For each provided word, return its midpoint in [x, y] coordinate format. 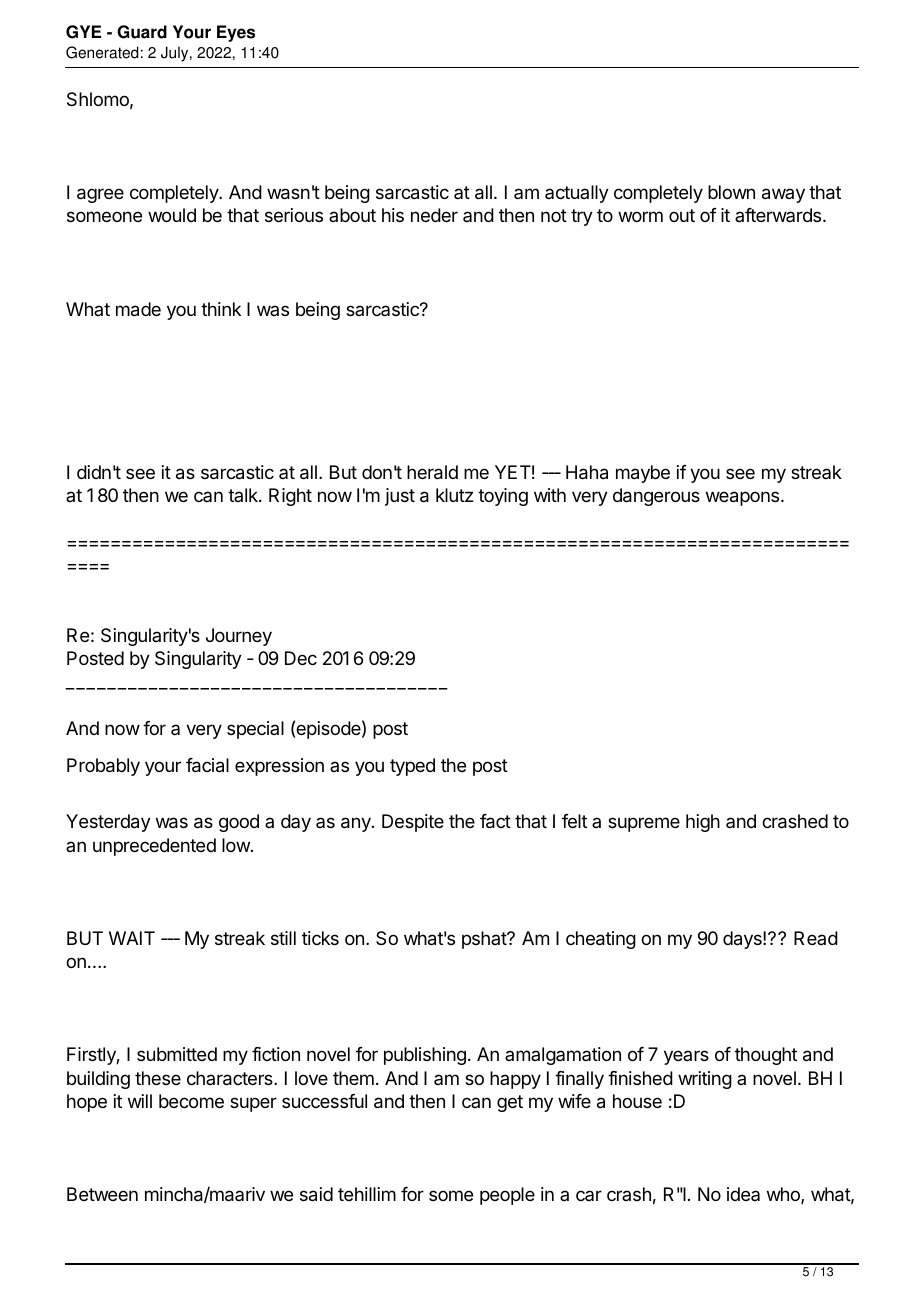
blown [731, 192]
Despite [413, 823]
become [191, 1101]
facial [207, 765]
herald [432, 472]
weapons [744, 498]
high [703, 823]
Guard [142, 32]
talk [244, 495]
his [393, 215]
